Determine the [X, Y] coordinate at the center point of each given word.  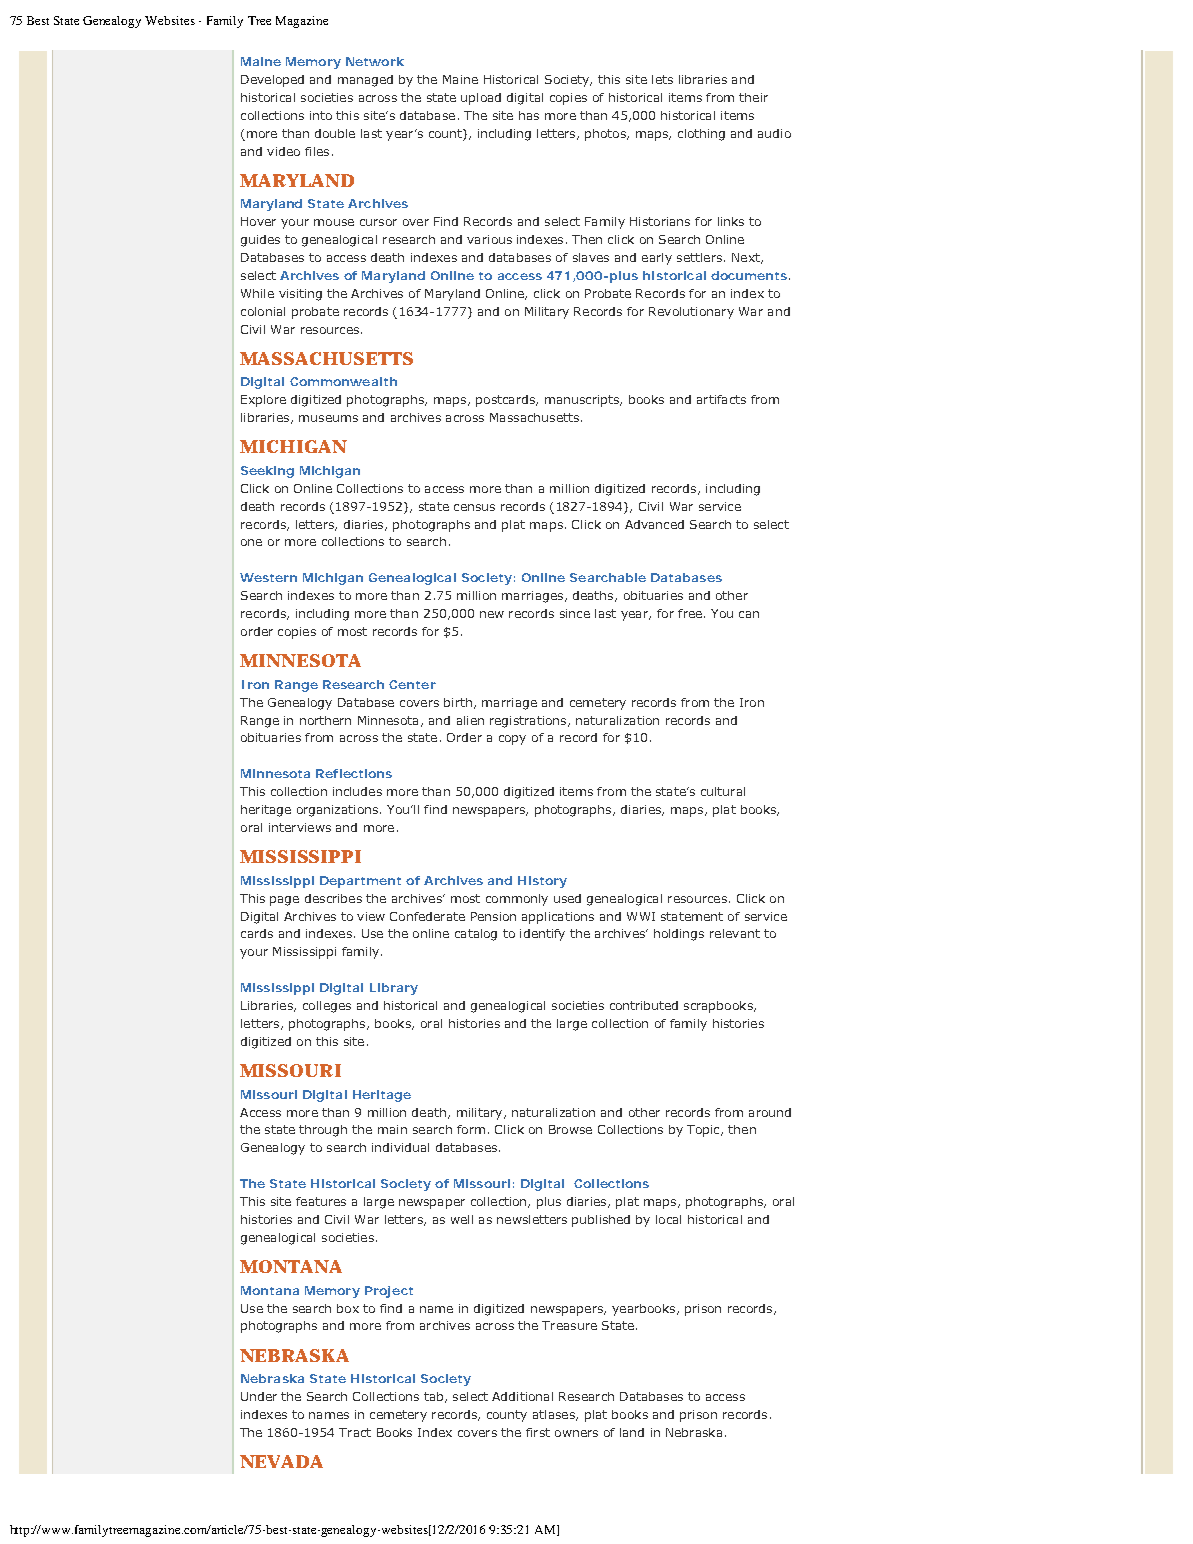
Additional [522, 1396]
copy [512, 740]
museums [328, 418]
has [529, 115]
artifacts [721, 399]
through [323, 1131]
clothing [701, 135]
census [474, 507]
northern [325, 720]
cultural [723, 791]
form [471, 1129]
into [321, 115]
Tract [355, 1432]
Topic [704, 1131]
